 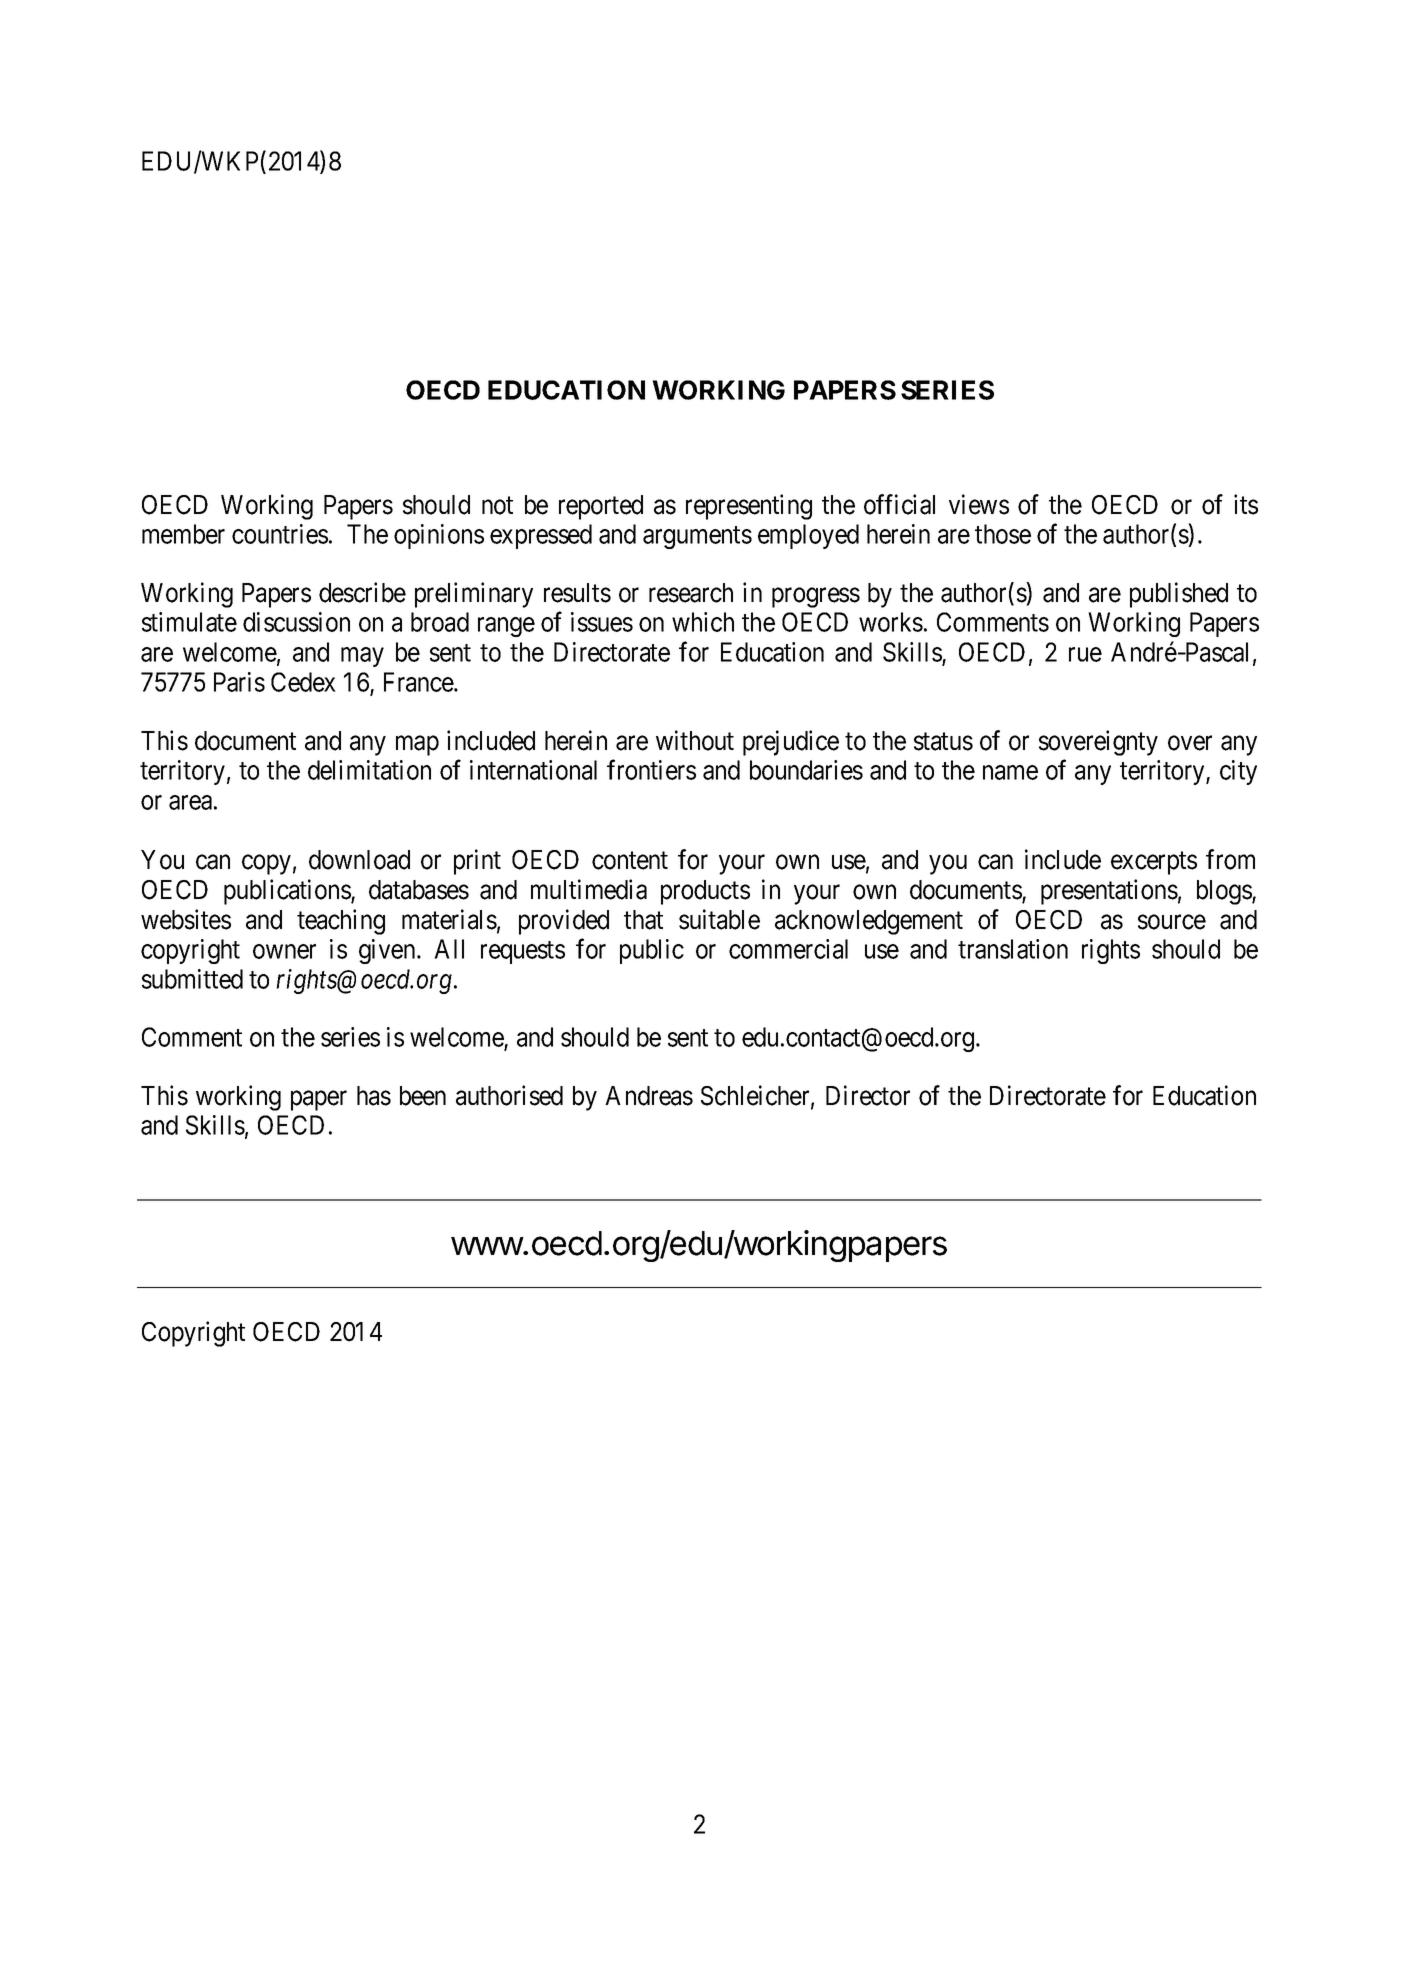 What do you see at coordinates (190, 802) in the document?
I see `area` at bounding box center [190, 802].
